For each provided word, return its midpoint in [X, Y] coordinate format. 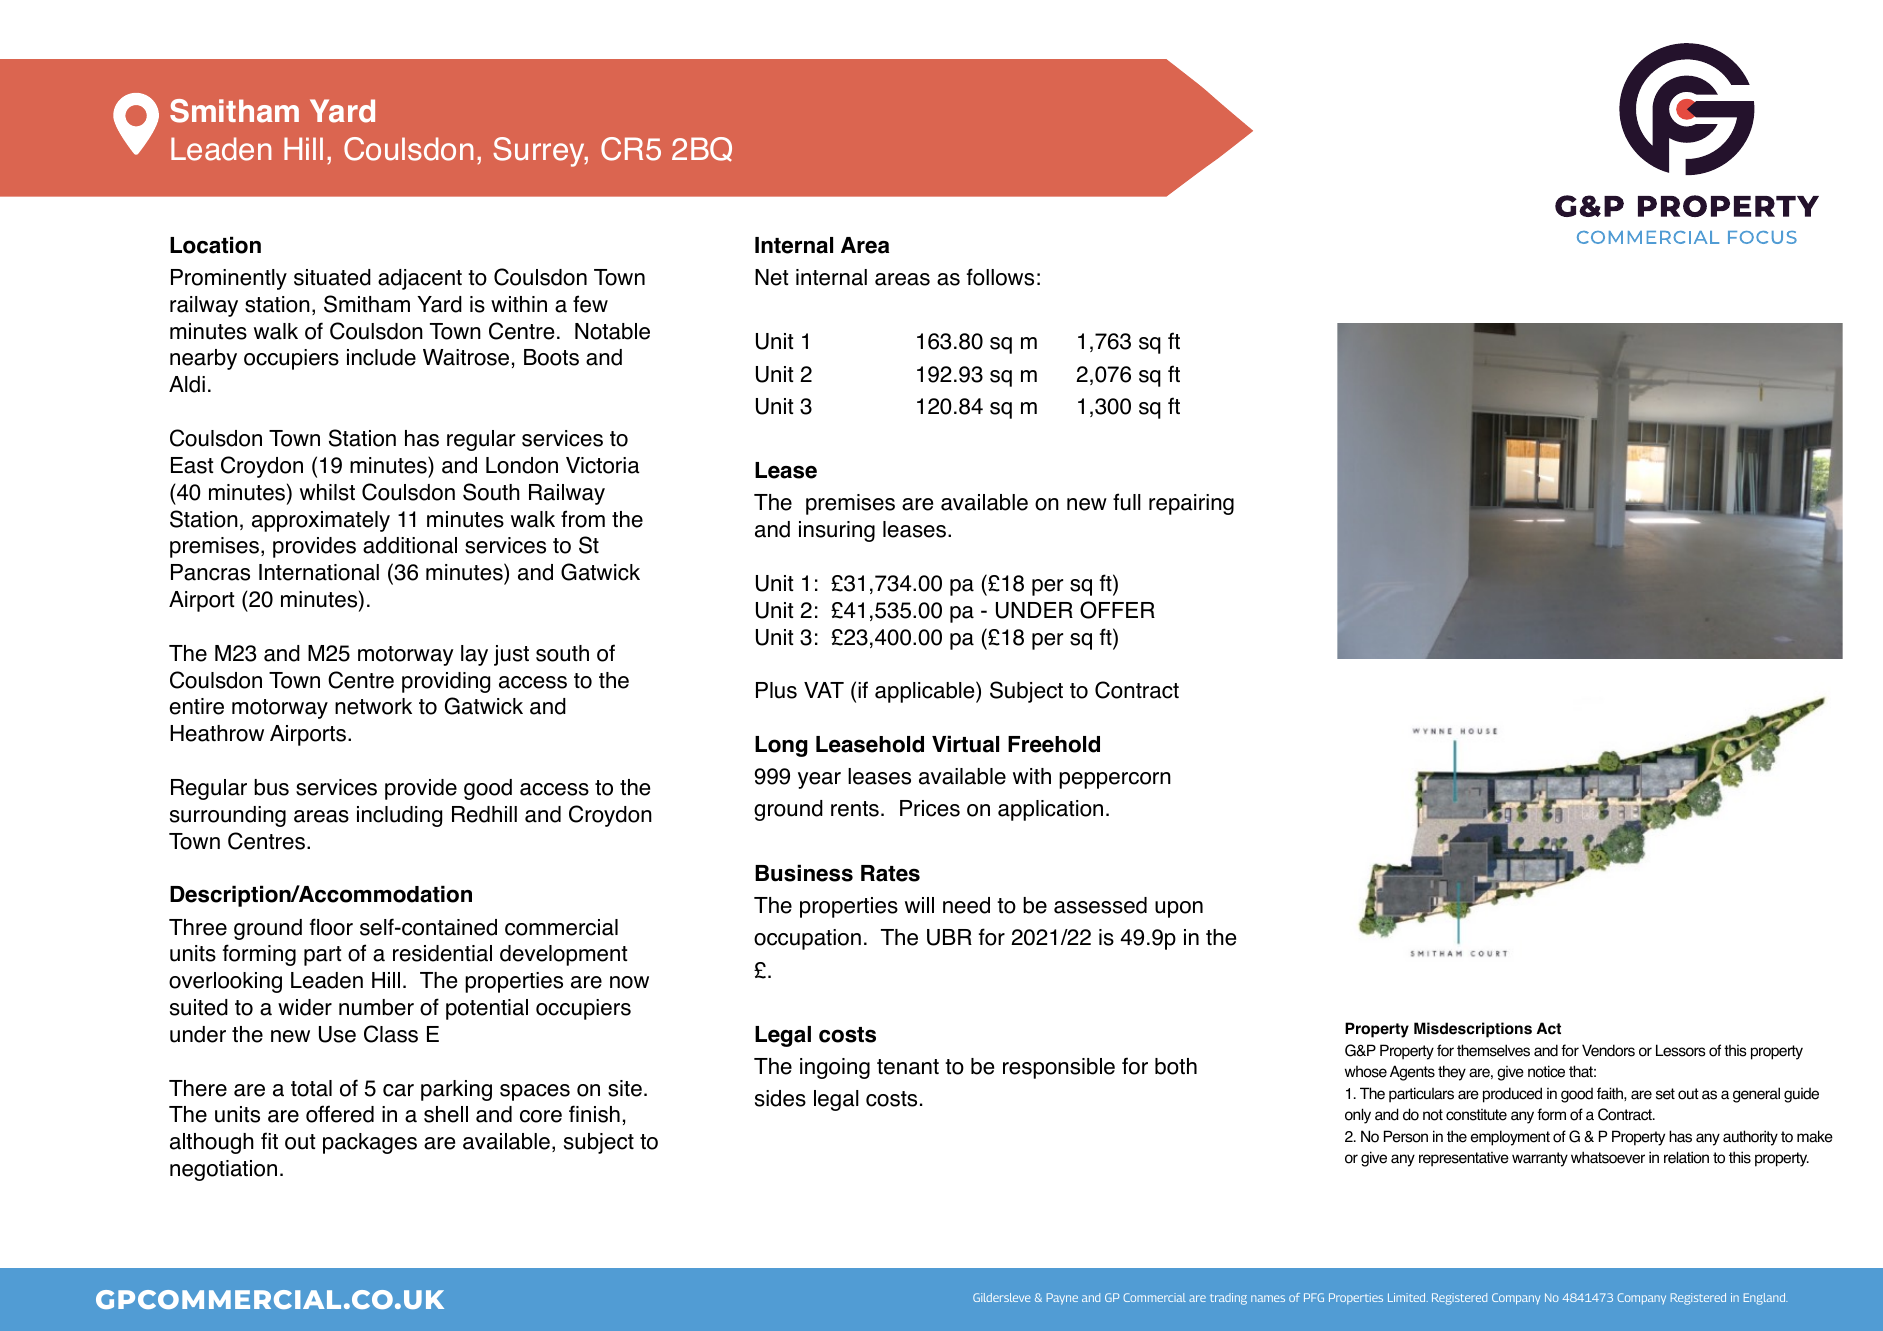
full [1127, 502]
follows [1000, 277]
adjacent [420, 279]
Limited [1408, 1297]
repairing [1191, 504]
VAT [824, 690]
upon [1179, 909]
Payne [1062, 1299]
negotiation [223, 1170]
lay [474, 655]
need [966, 905]
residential [442, 953]
